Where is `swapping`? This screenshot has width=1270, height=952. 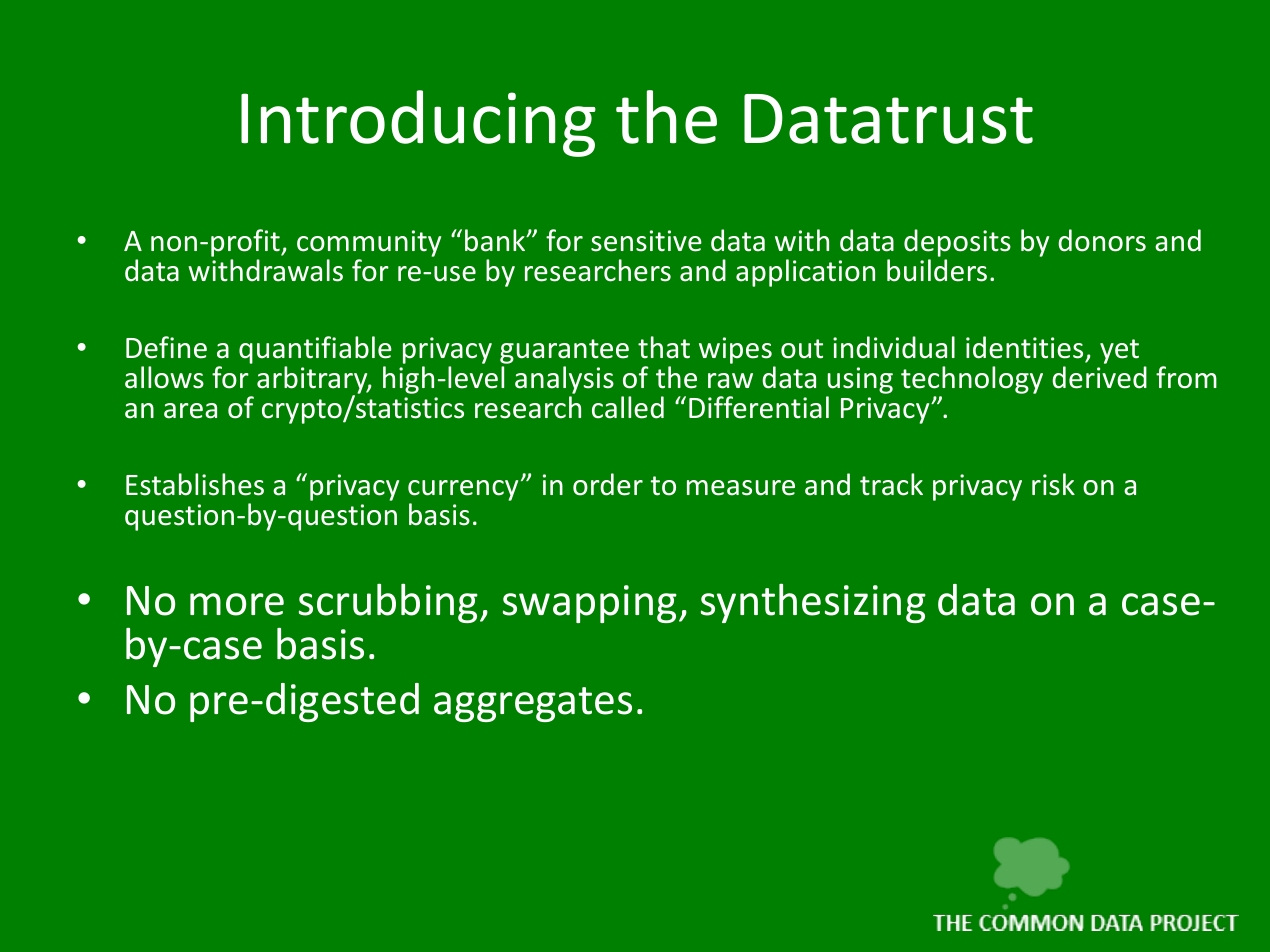
swapping is located at coordinates (590, 604).
